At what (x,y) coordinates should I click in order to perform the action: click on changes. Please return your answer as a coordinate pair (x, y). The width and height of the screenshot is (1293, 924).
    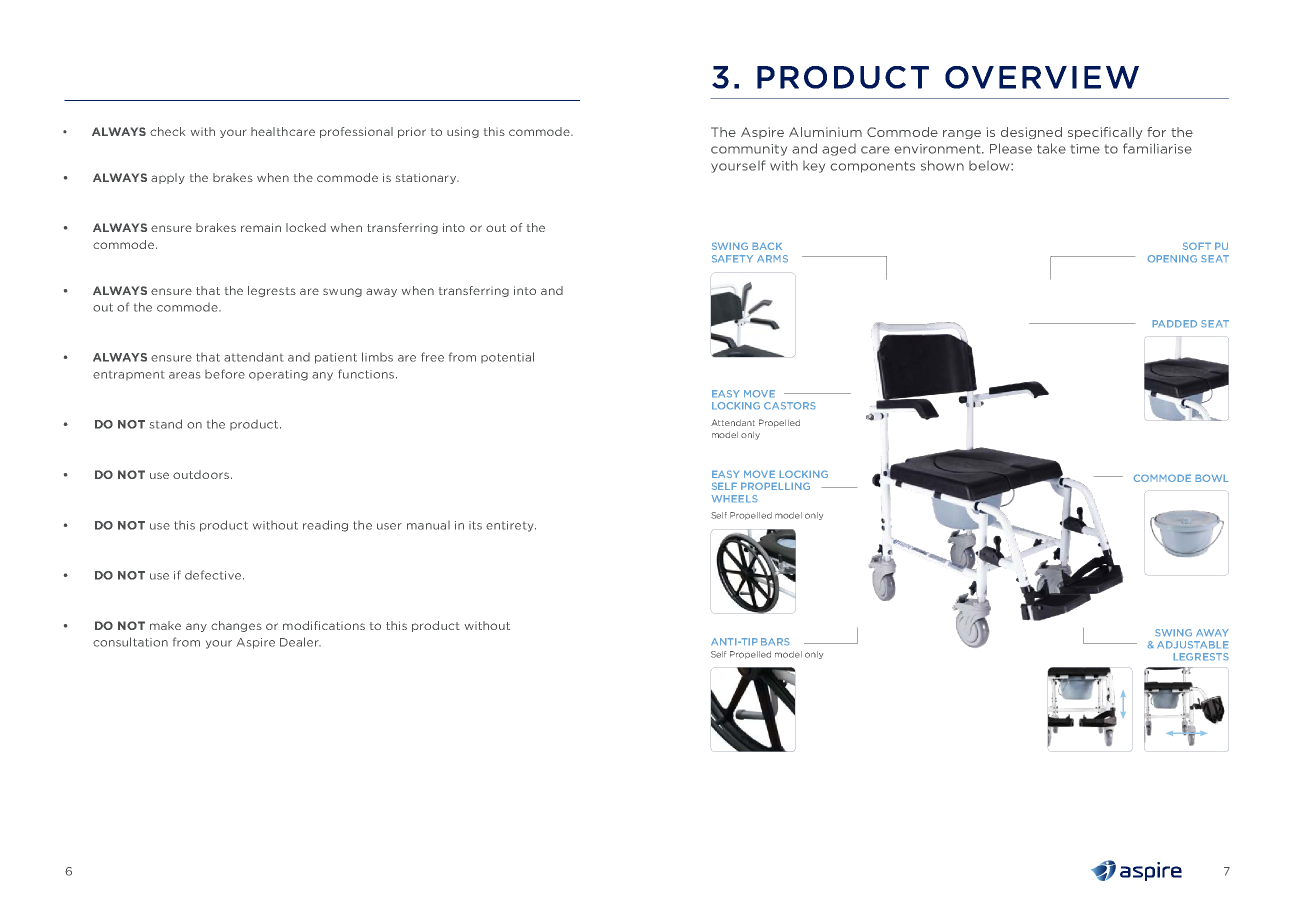
    Looking at the image, I should click on (236, 626).
